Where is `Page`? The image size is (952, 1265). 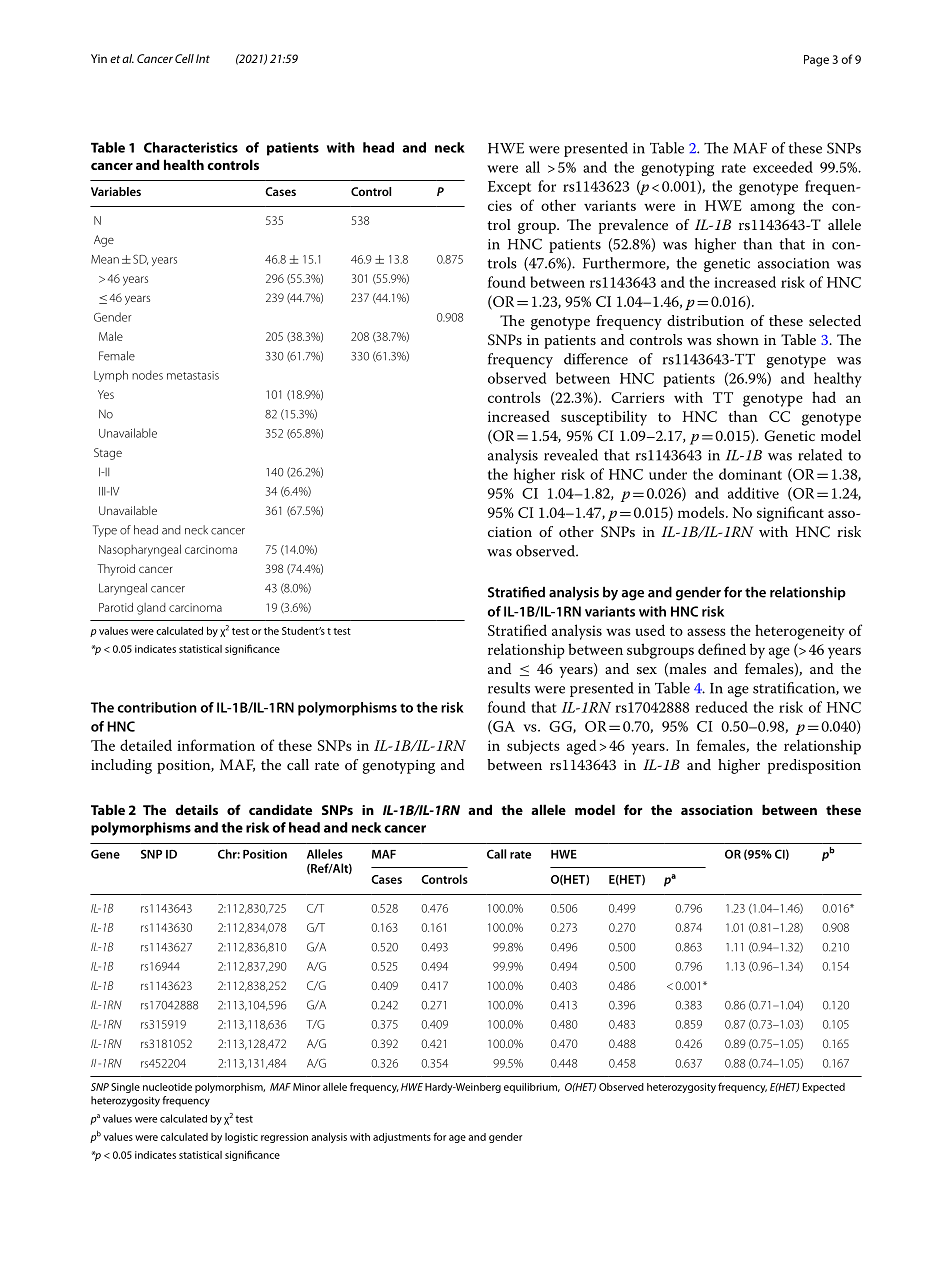 Page is located at coordinates (816, 61).
